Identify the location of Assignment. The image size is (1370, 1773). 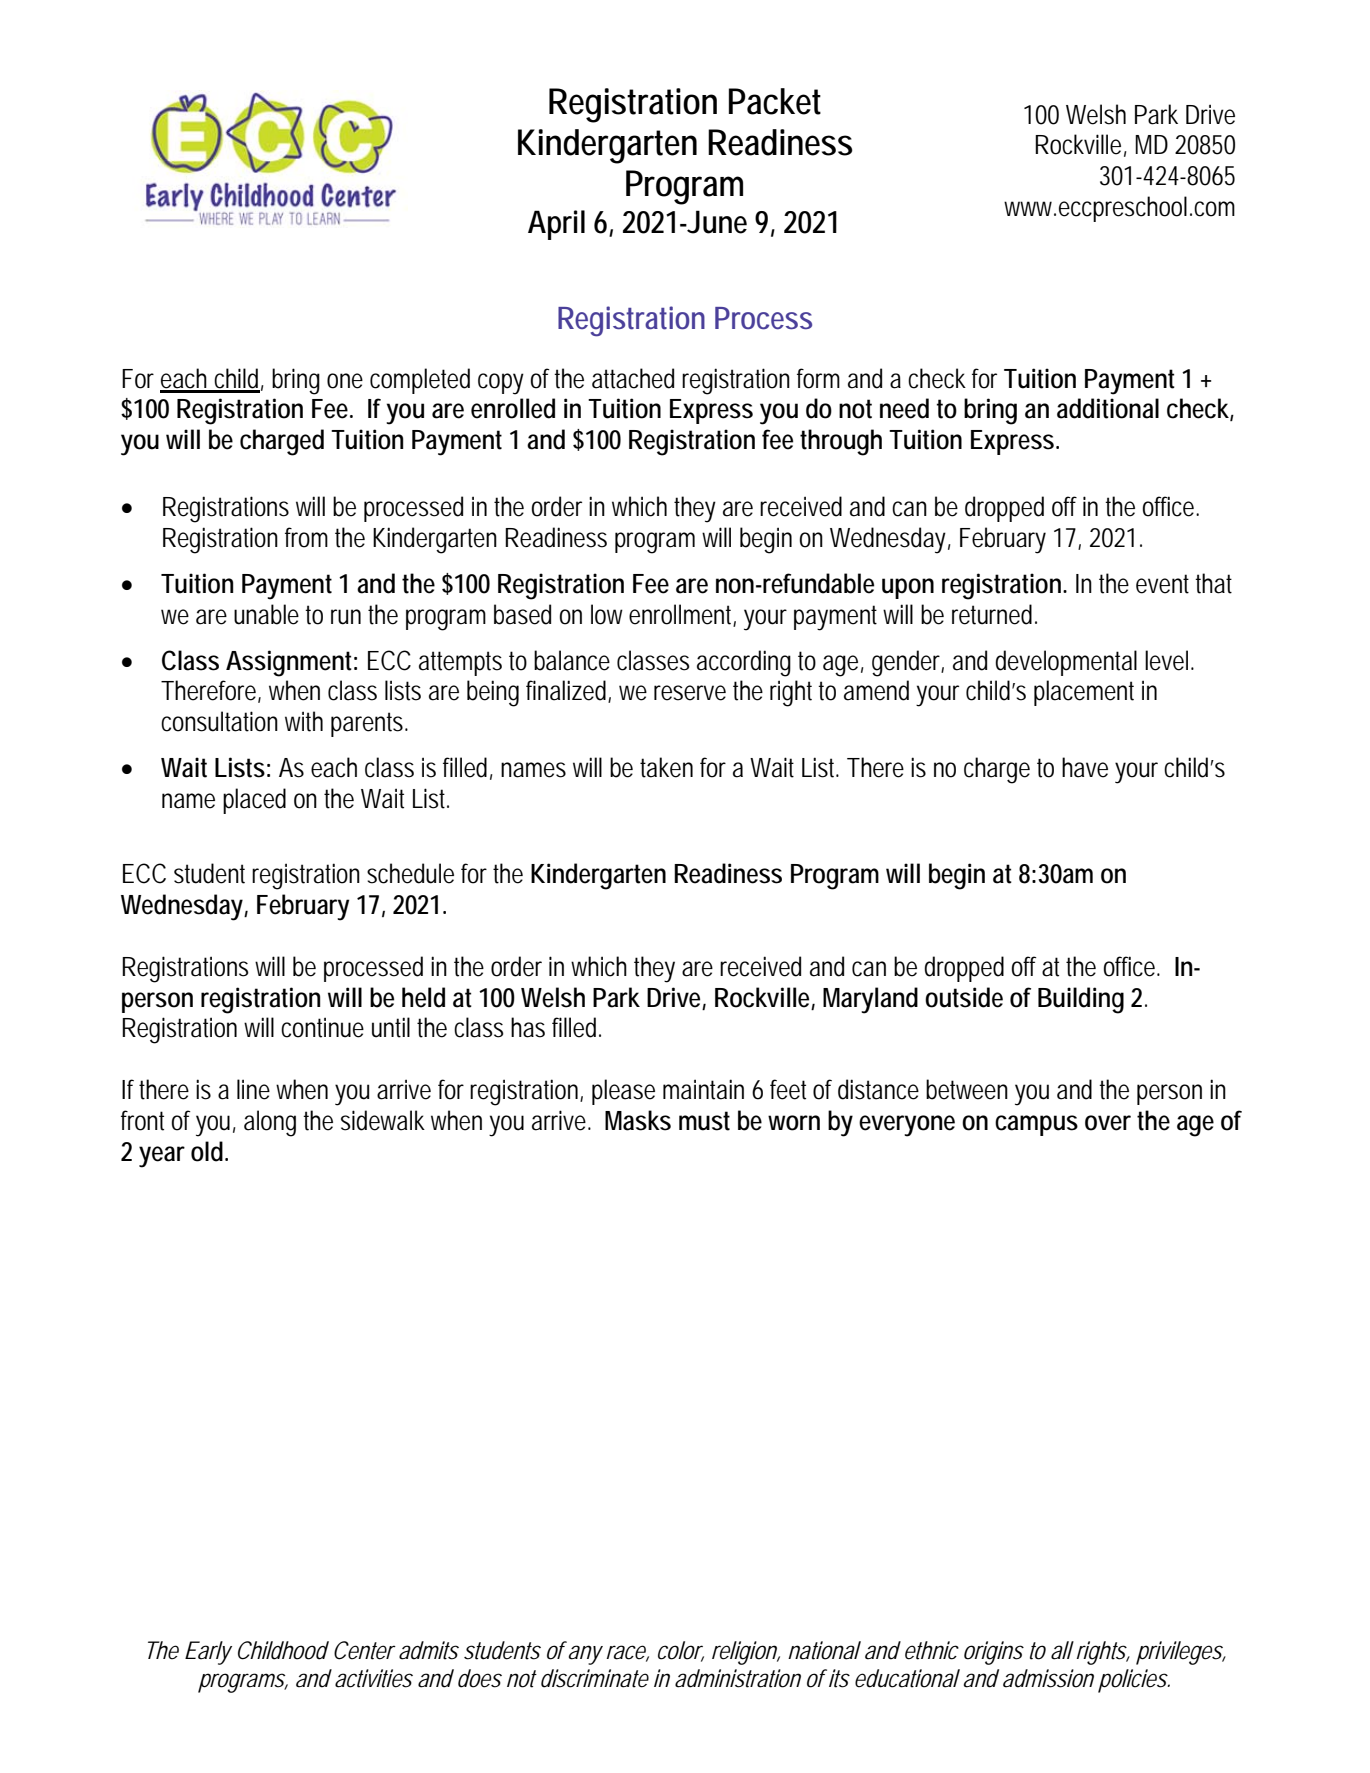
(291, 663).
